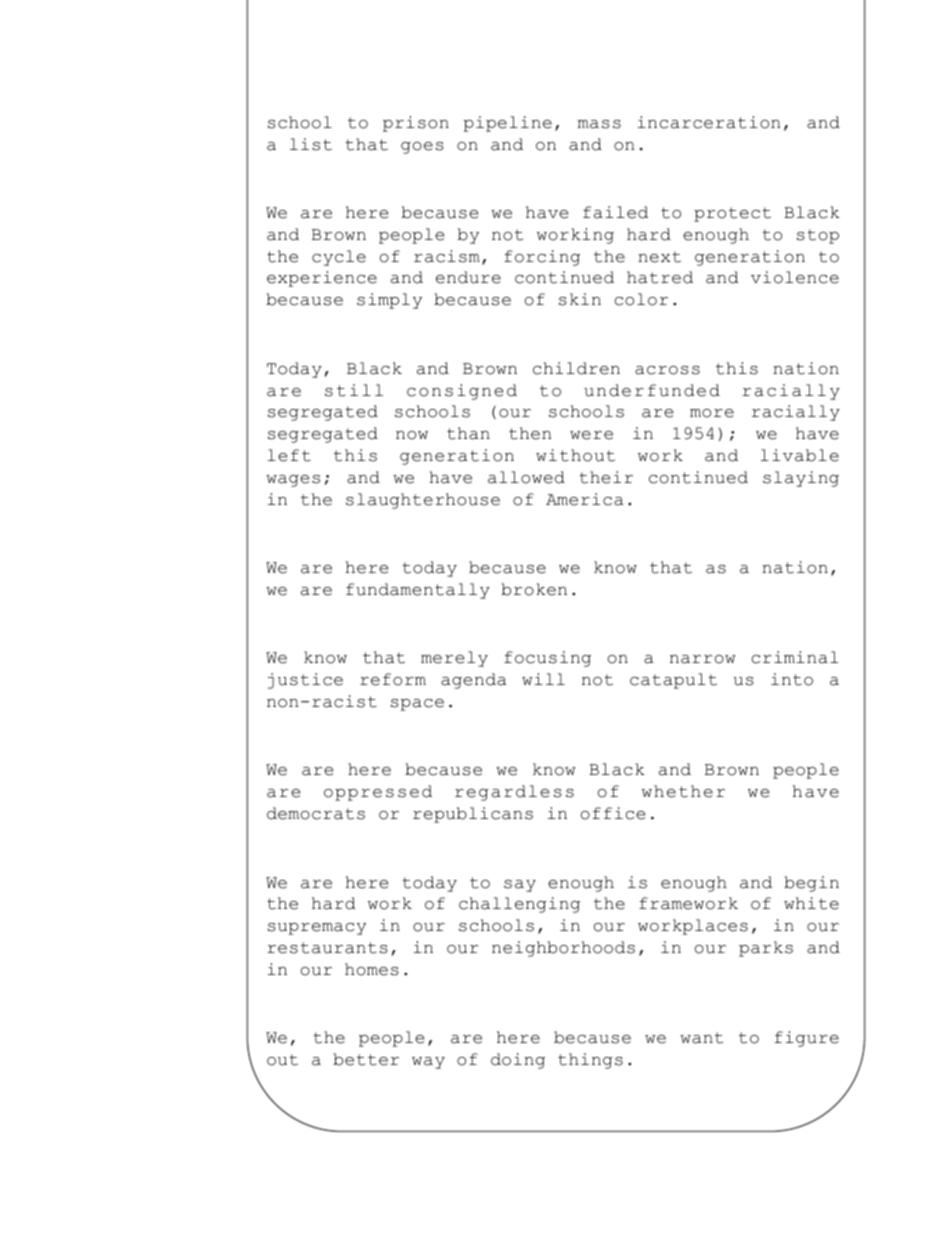 The width and height of the page is (952, 1233). Describe the element at coordinates (599, 124) in the page. I see `mass` at that location.
